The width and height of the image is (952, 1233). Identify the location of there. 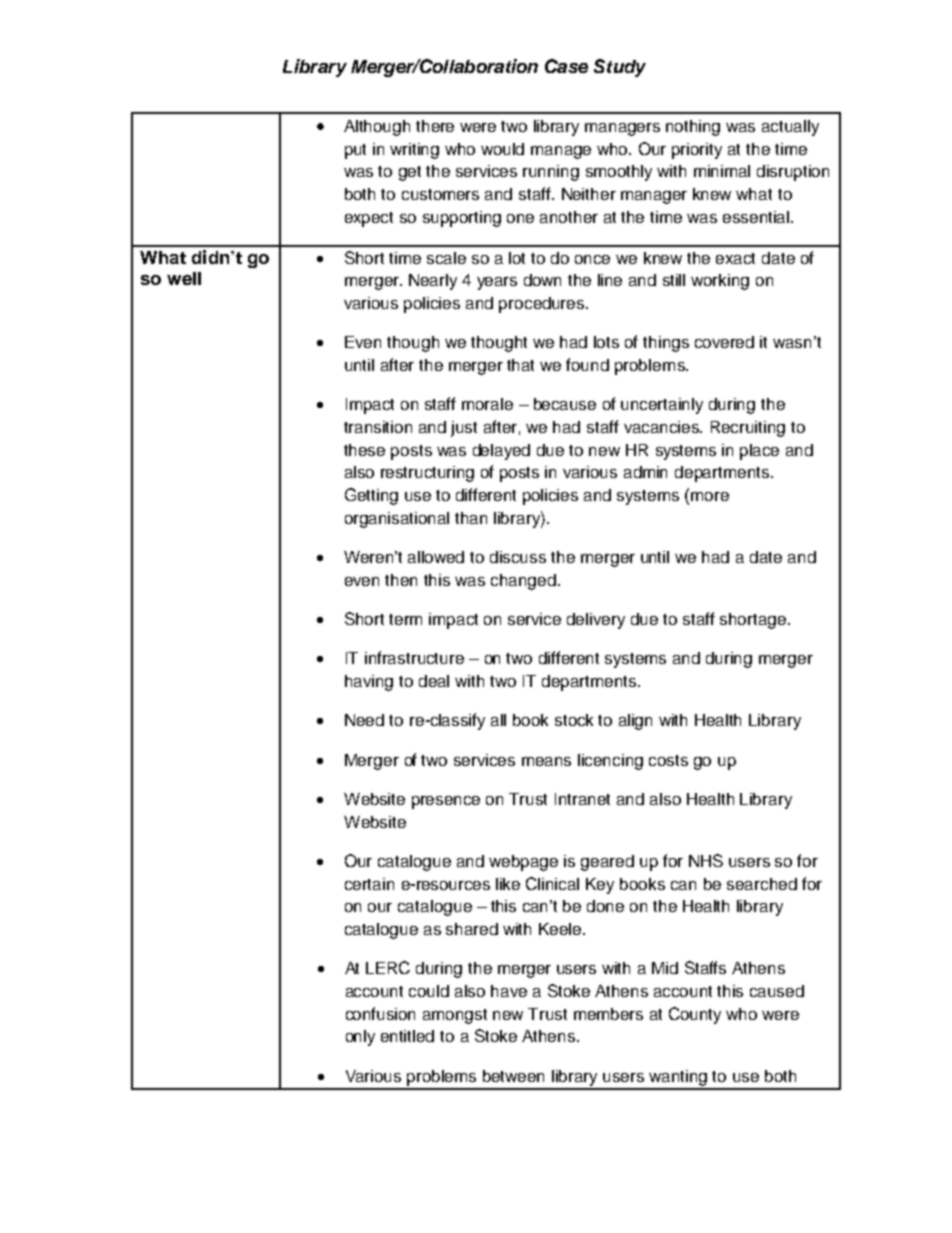
(435, 126).
